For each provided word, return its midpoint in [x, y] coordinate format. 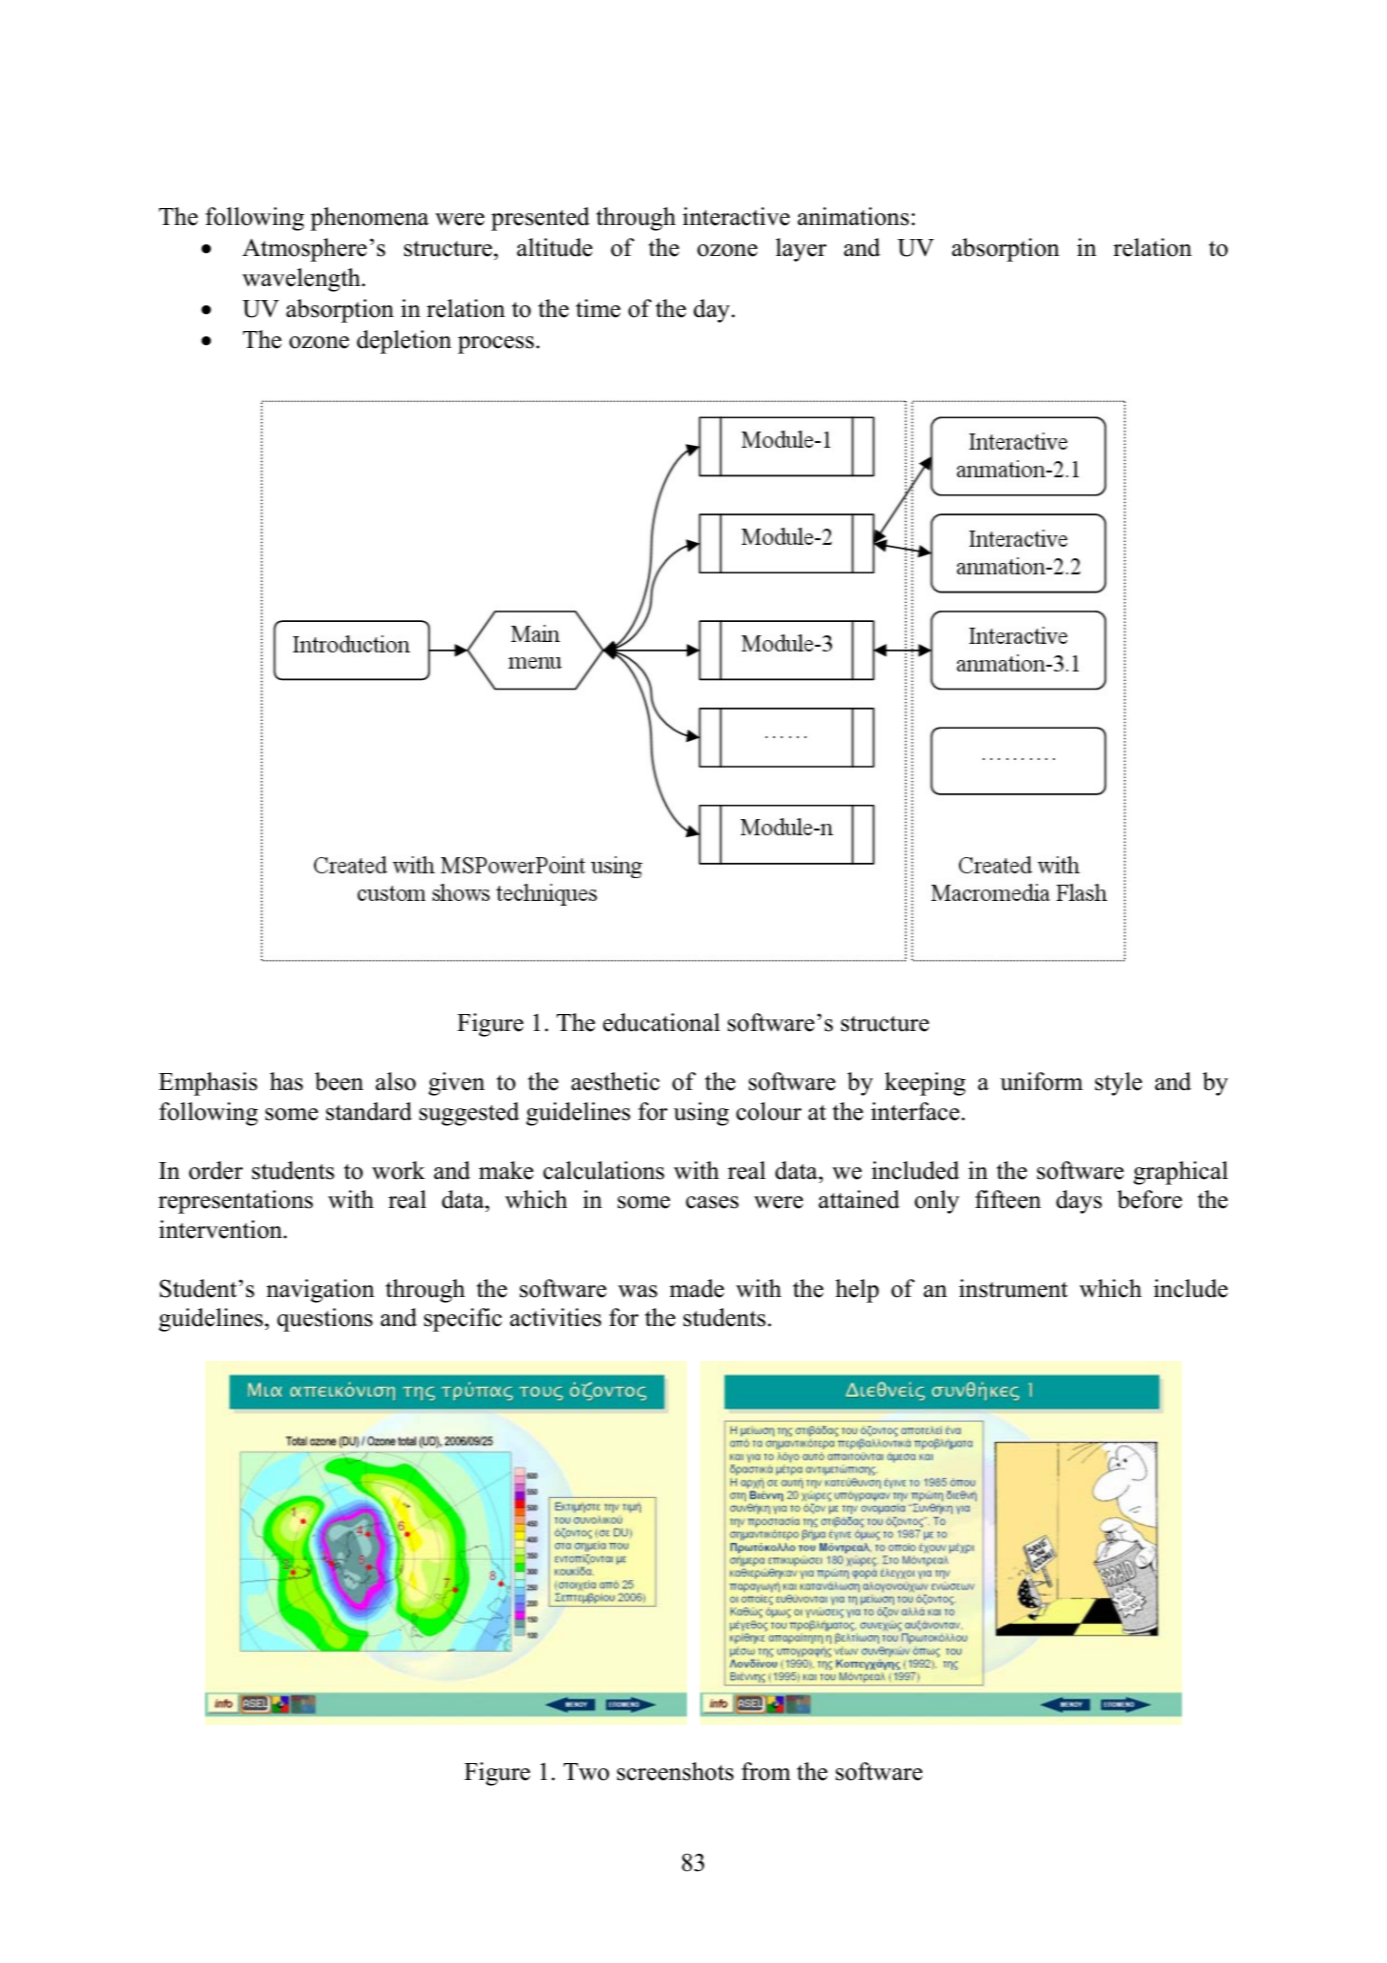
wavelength [302, 280]
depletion [404, 342]
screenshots [675, 1771]
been [339, 1081]
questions [325, 1320]
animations [853, 216]
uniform [1041, 1081]
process [496, 345]
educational [661, 1022]
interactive [736, 216]
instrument [1013, 1288]
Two [586, 1772]
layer [801, 250]
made [696, 1288]
